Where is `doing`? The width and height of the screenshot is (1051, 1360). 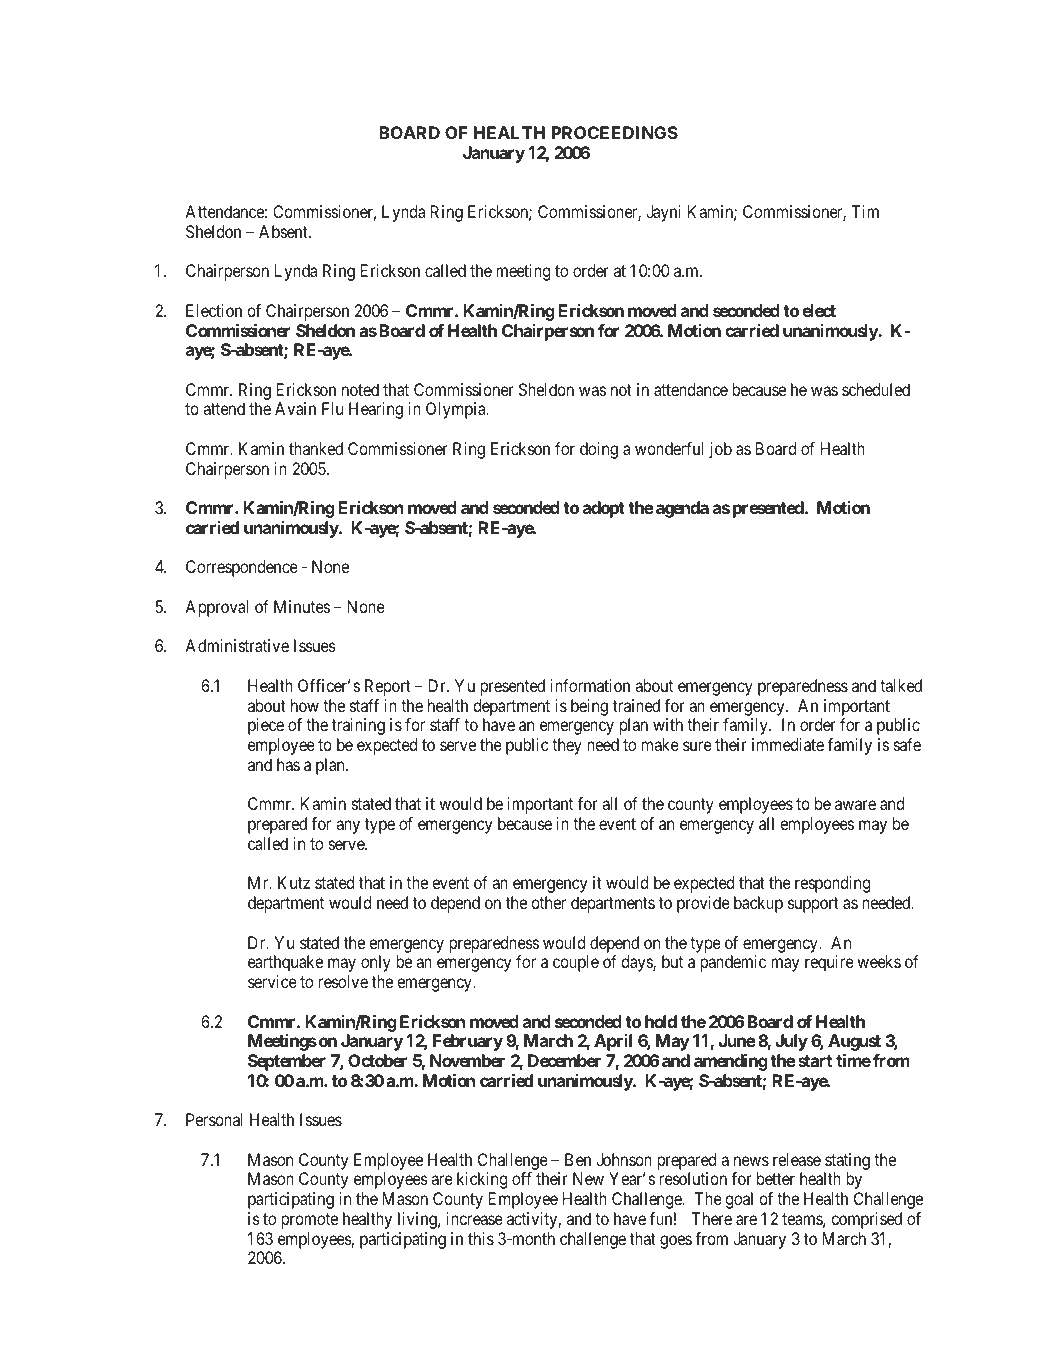 doing is located at coordinates (599, 450).
